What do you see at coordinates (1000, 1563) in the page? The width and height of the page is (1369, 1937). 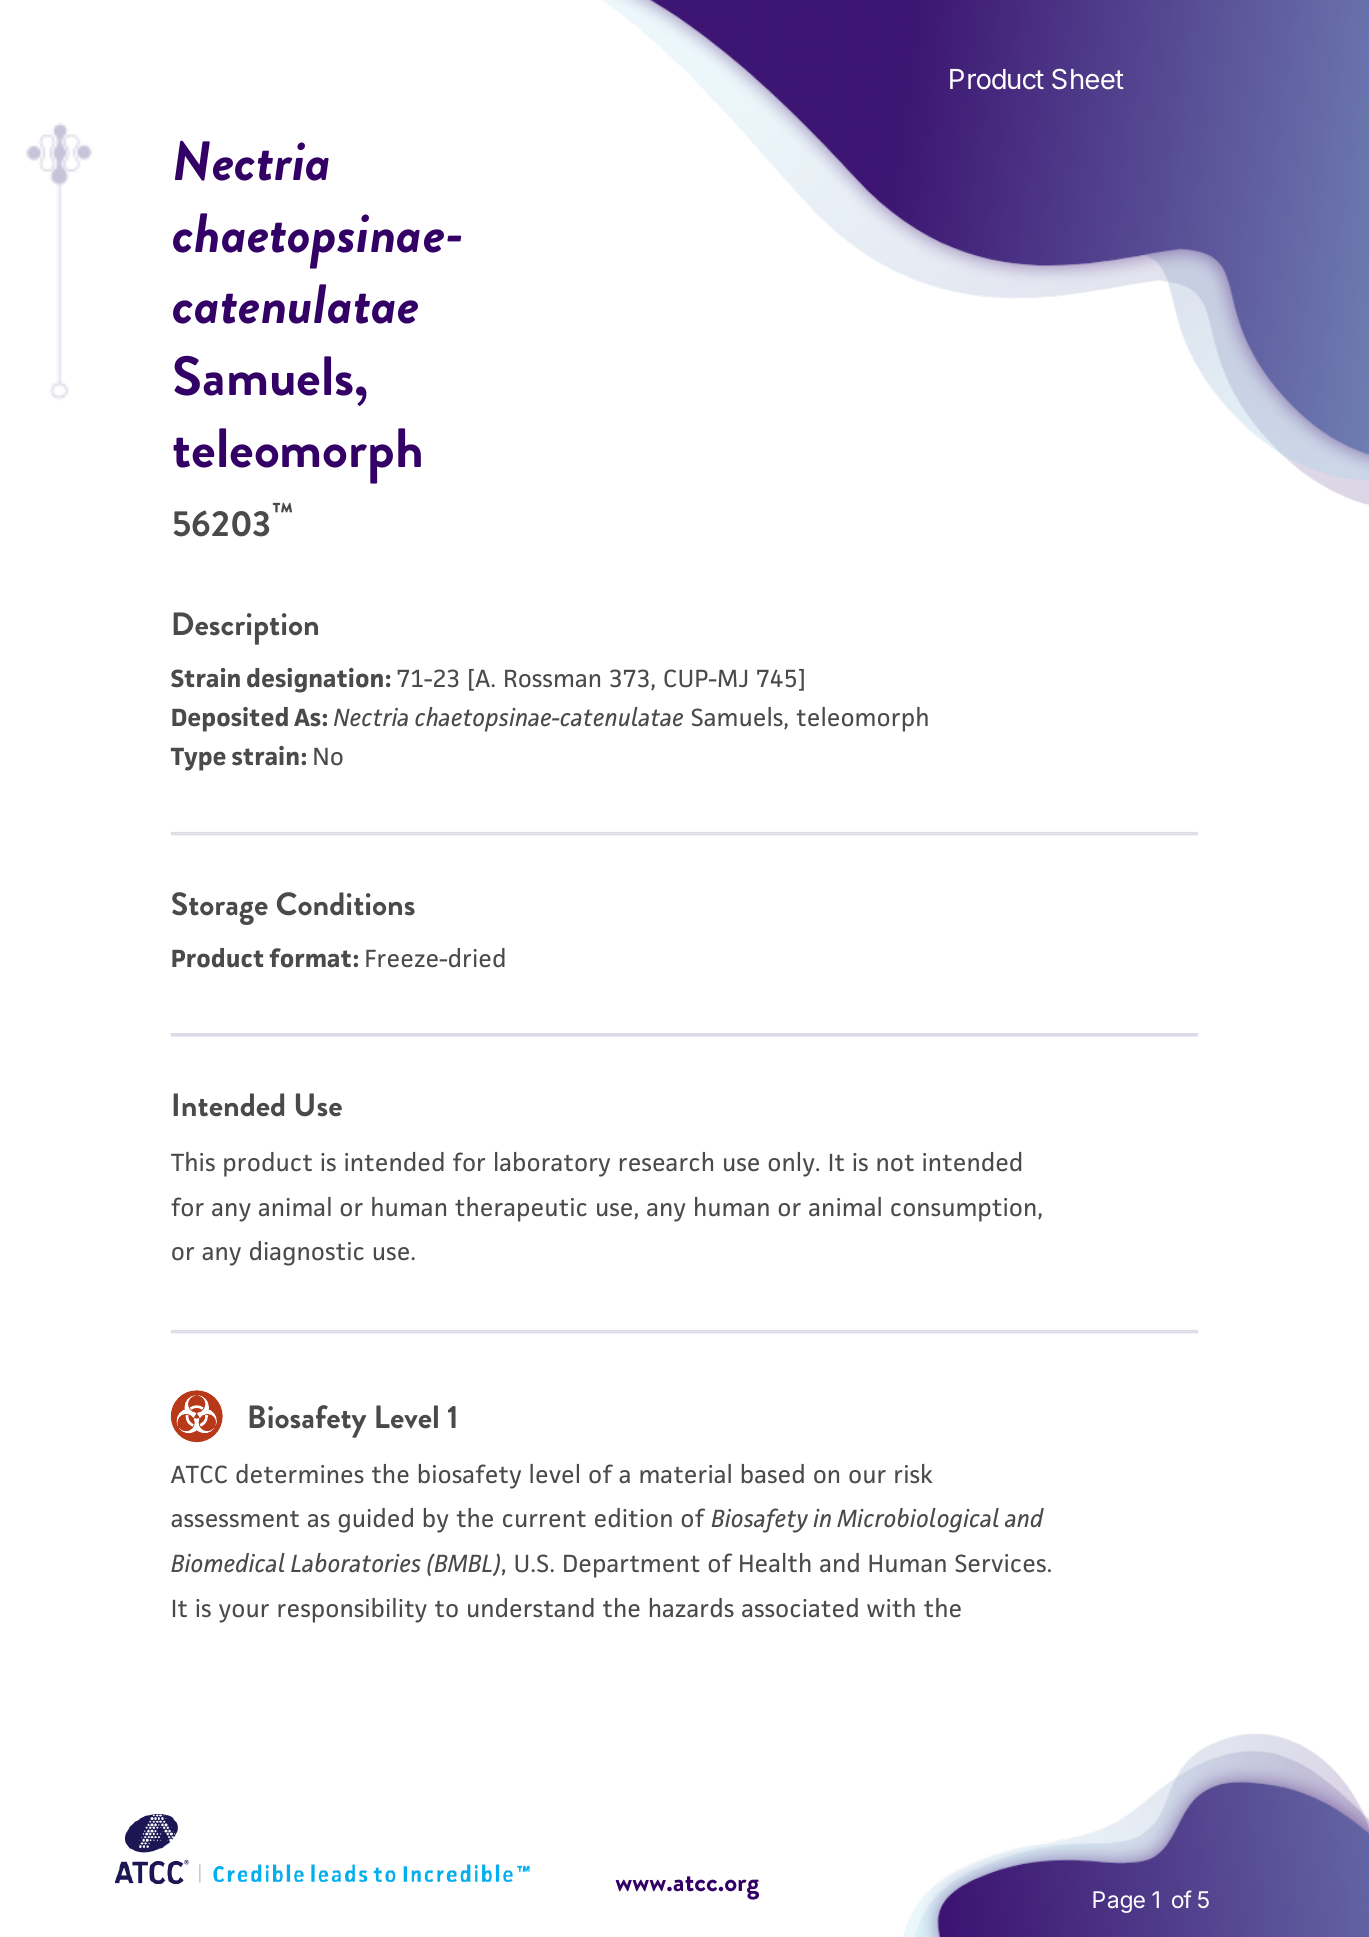 I see `Services` at bounding box center [1000, 1563].
